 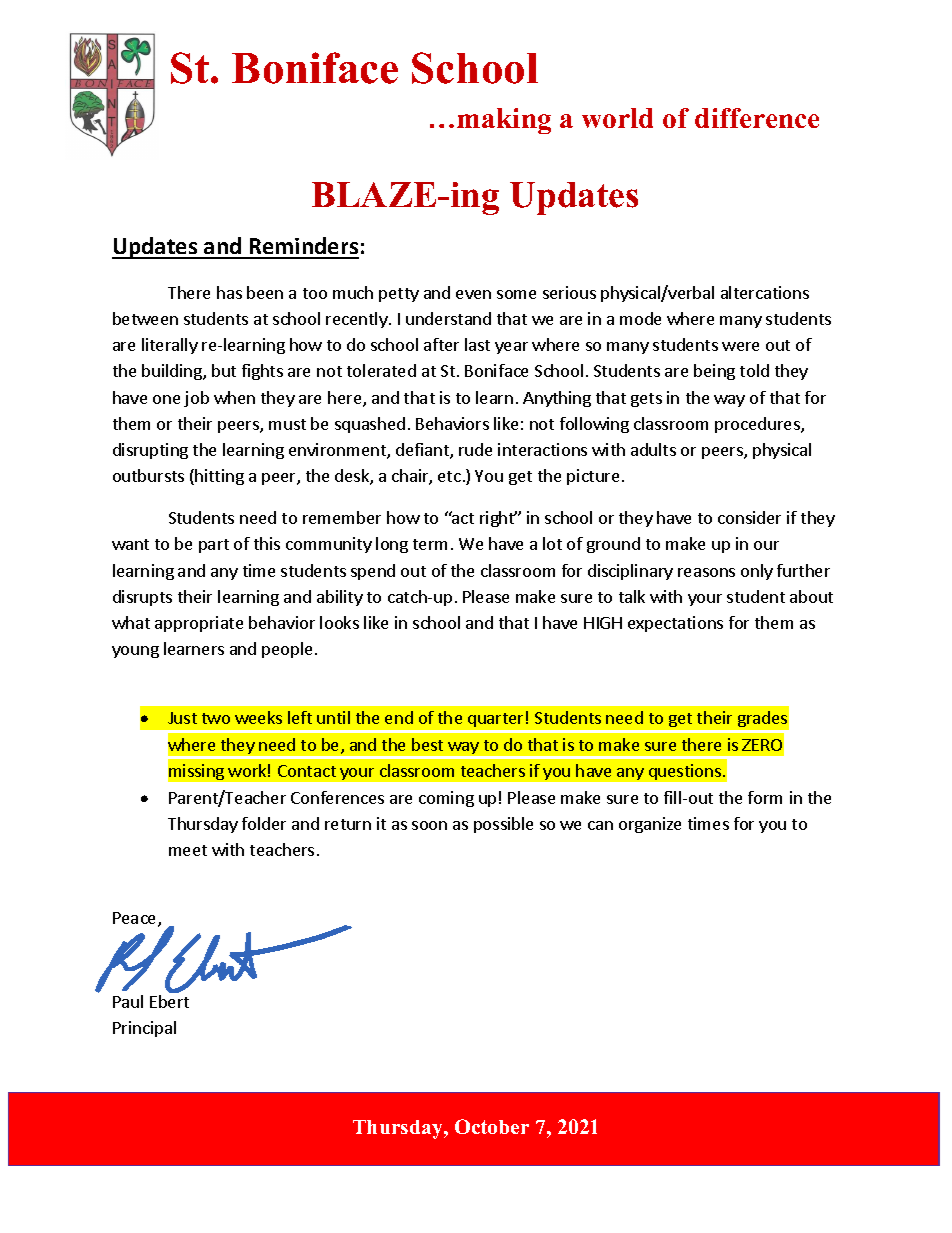 I want to click on form, so click(x=765, y=797).
